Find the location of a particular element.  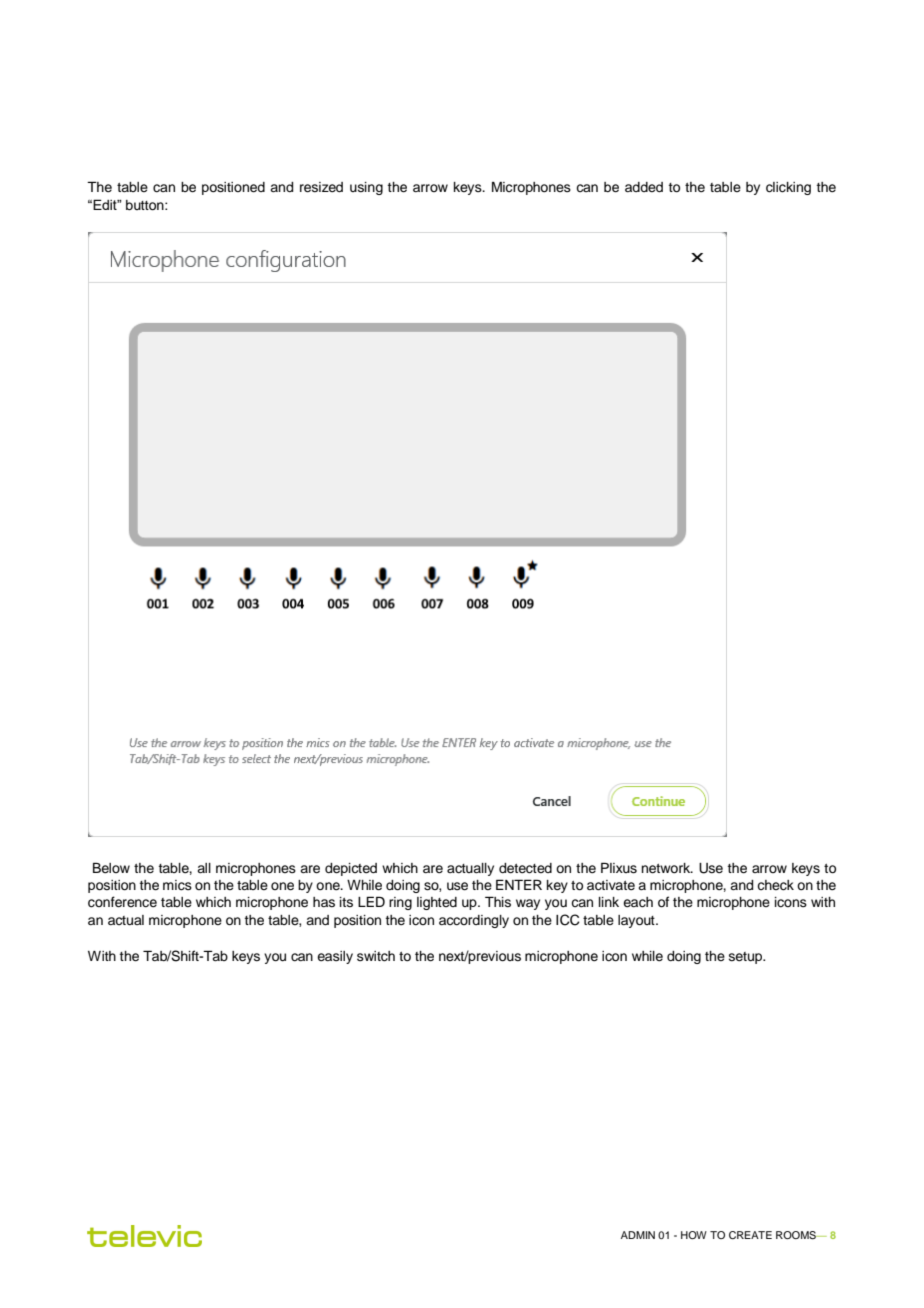

added is located at coordinates (644, 187).
